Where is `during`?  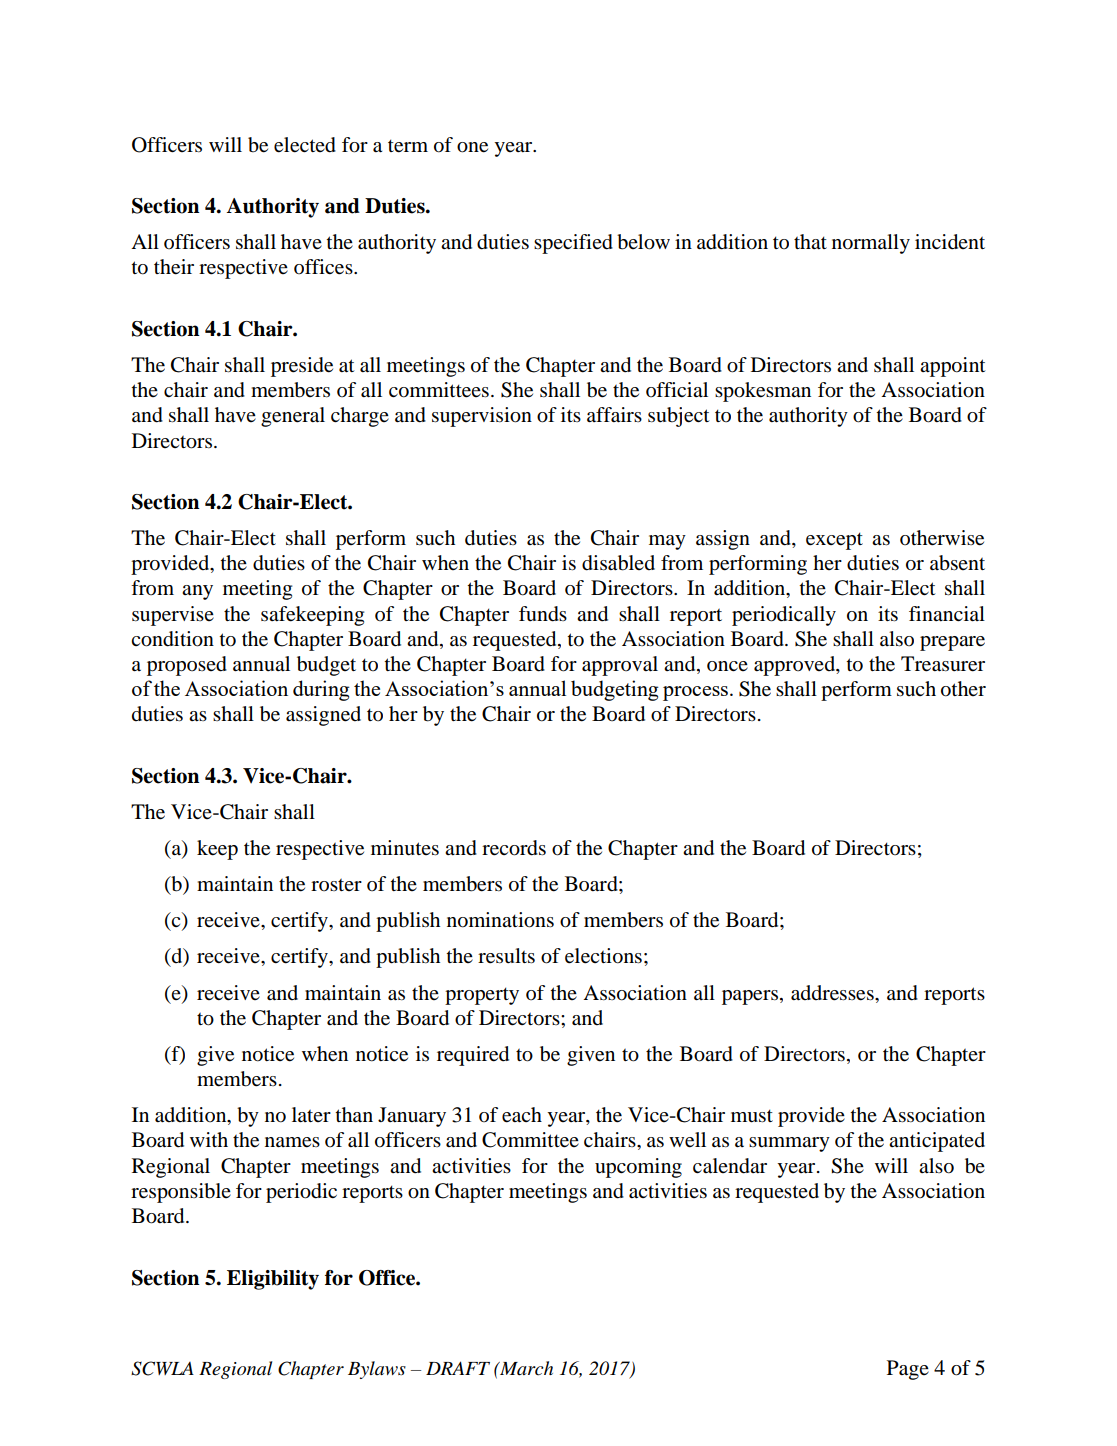 during is located at coordinates (321, 690).
